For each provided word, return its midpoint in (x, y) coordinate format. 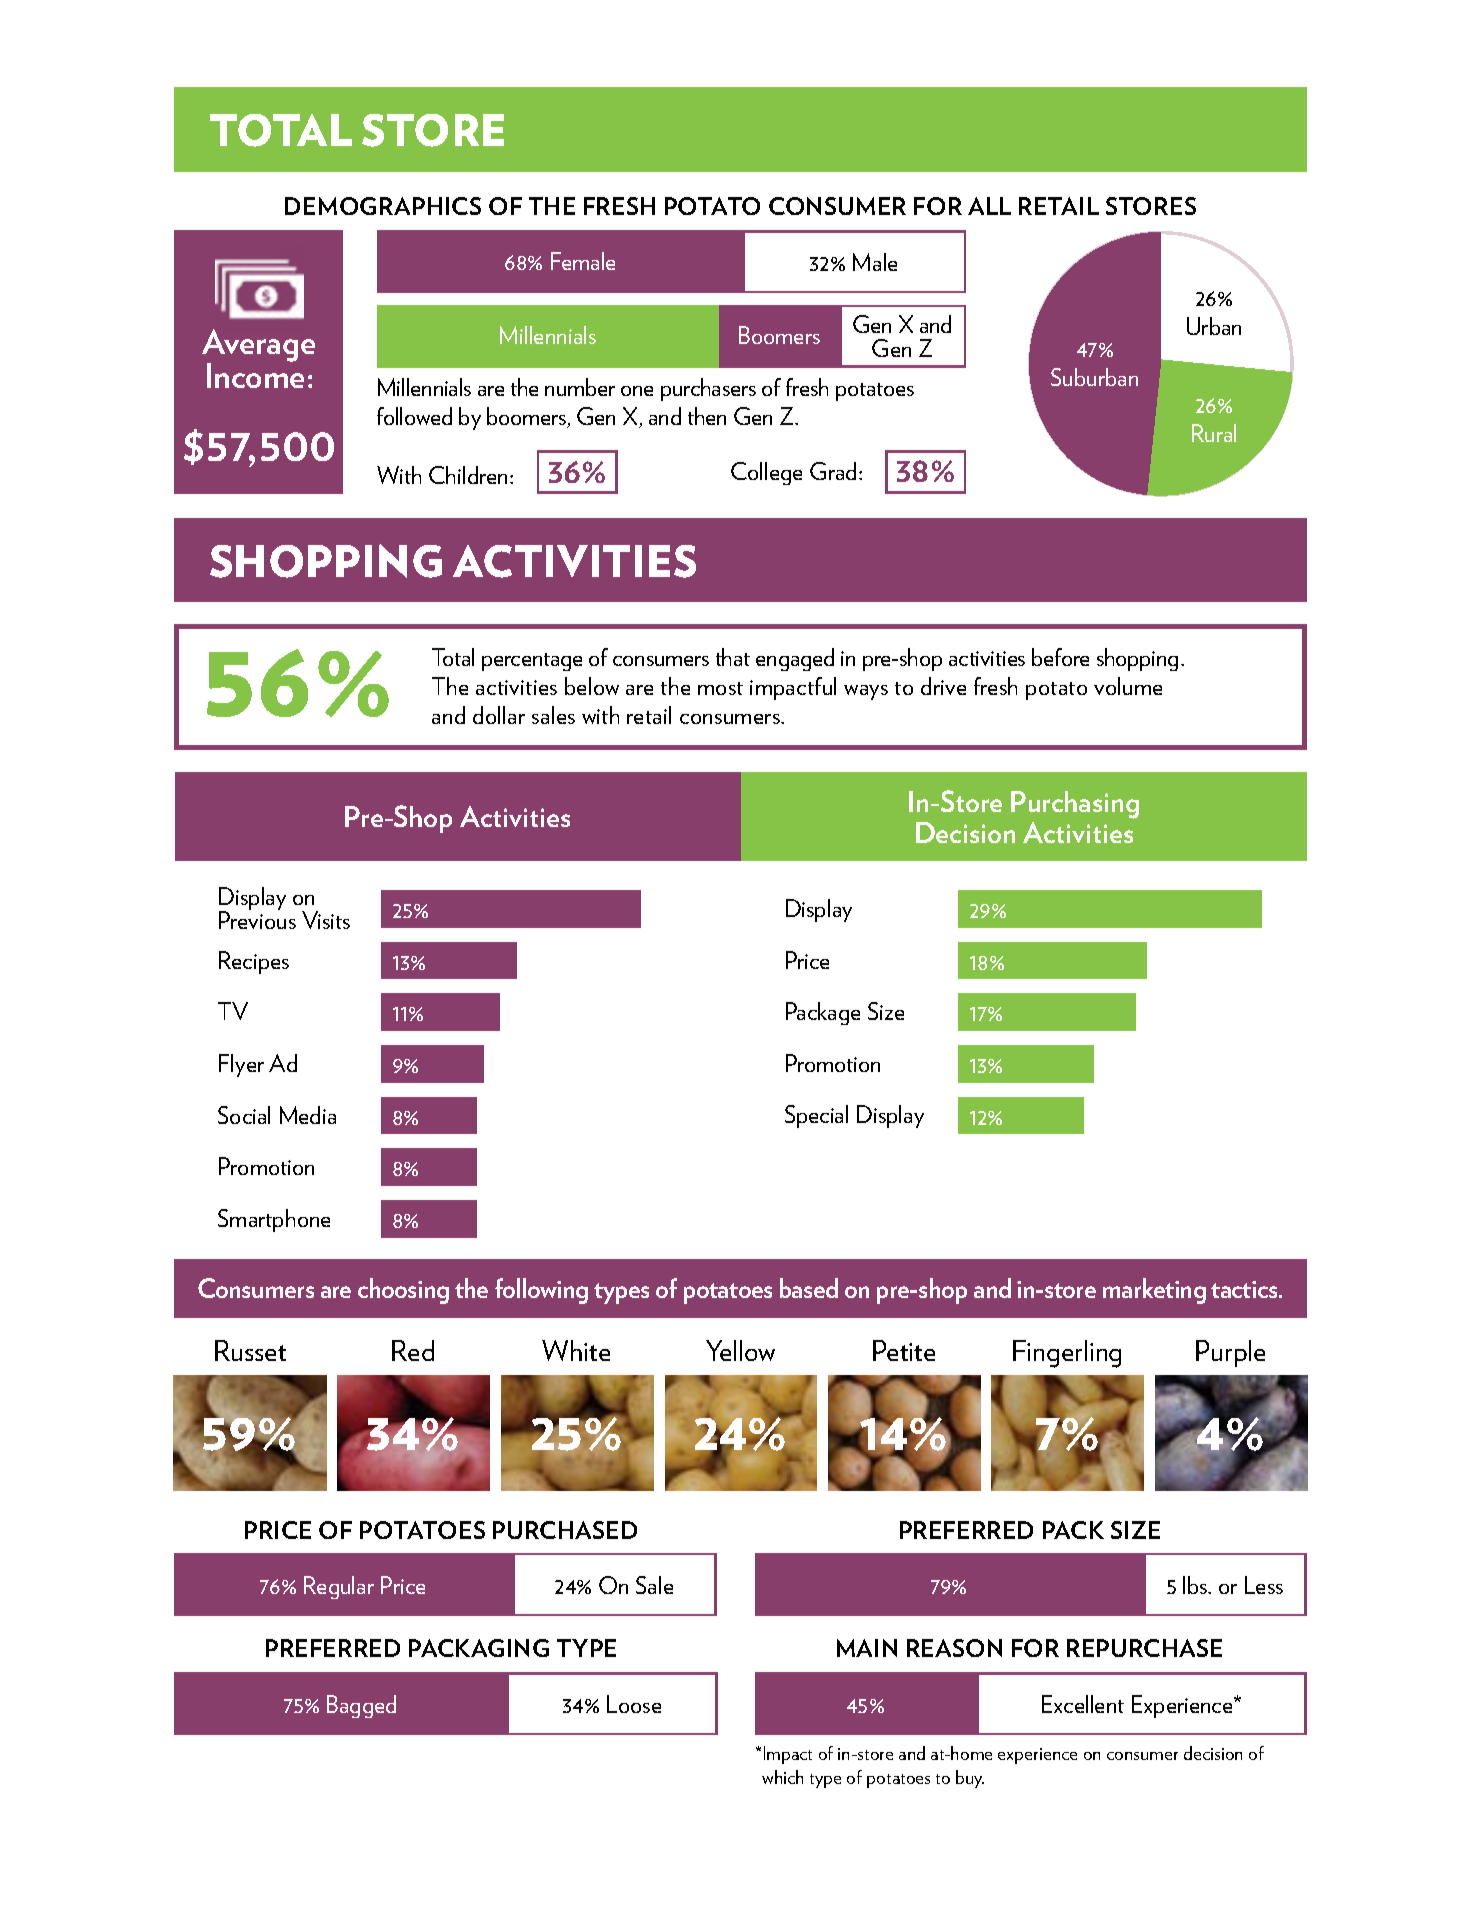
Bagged (361, 1706)
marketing (1154, 1291)
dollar (499, 715)
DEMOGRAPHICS (383, 206)
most (720, 688)
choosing (403, 1291)
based (809, 1288)
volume (1128, 686)
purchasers (708, 389)
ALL (989, 206)
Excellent (1083, 1704)
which (782, 1777)
